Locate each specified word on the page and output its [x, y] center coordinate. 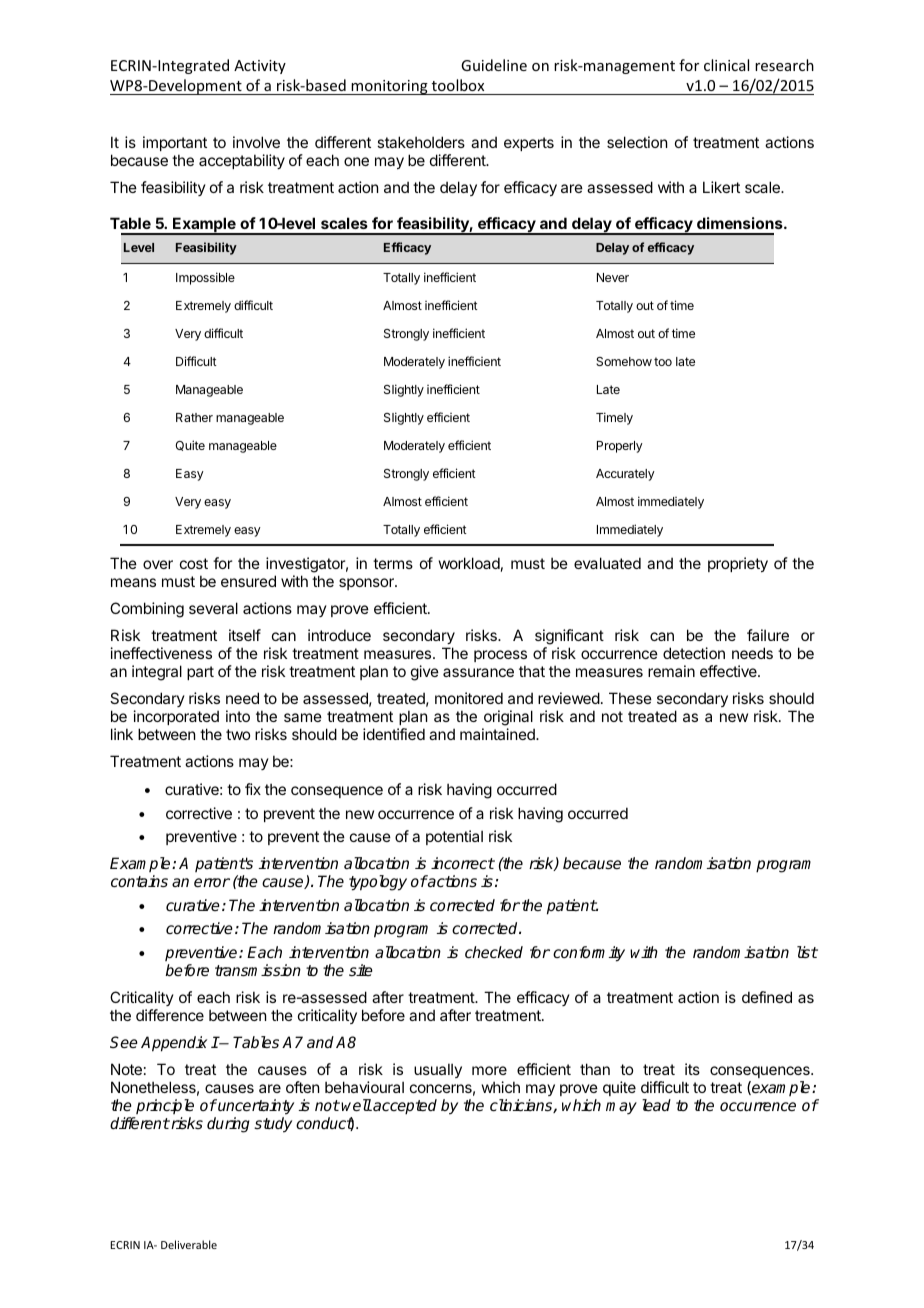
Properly [620, 447]
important [175, 143]
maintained [498, 734]
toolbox [458, 87]
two [238, 734]
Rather [194, 417]
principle [165, 1106]
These [630, 698]
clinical [726, 65]
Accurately [625, 475]
